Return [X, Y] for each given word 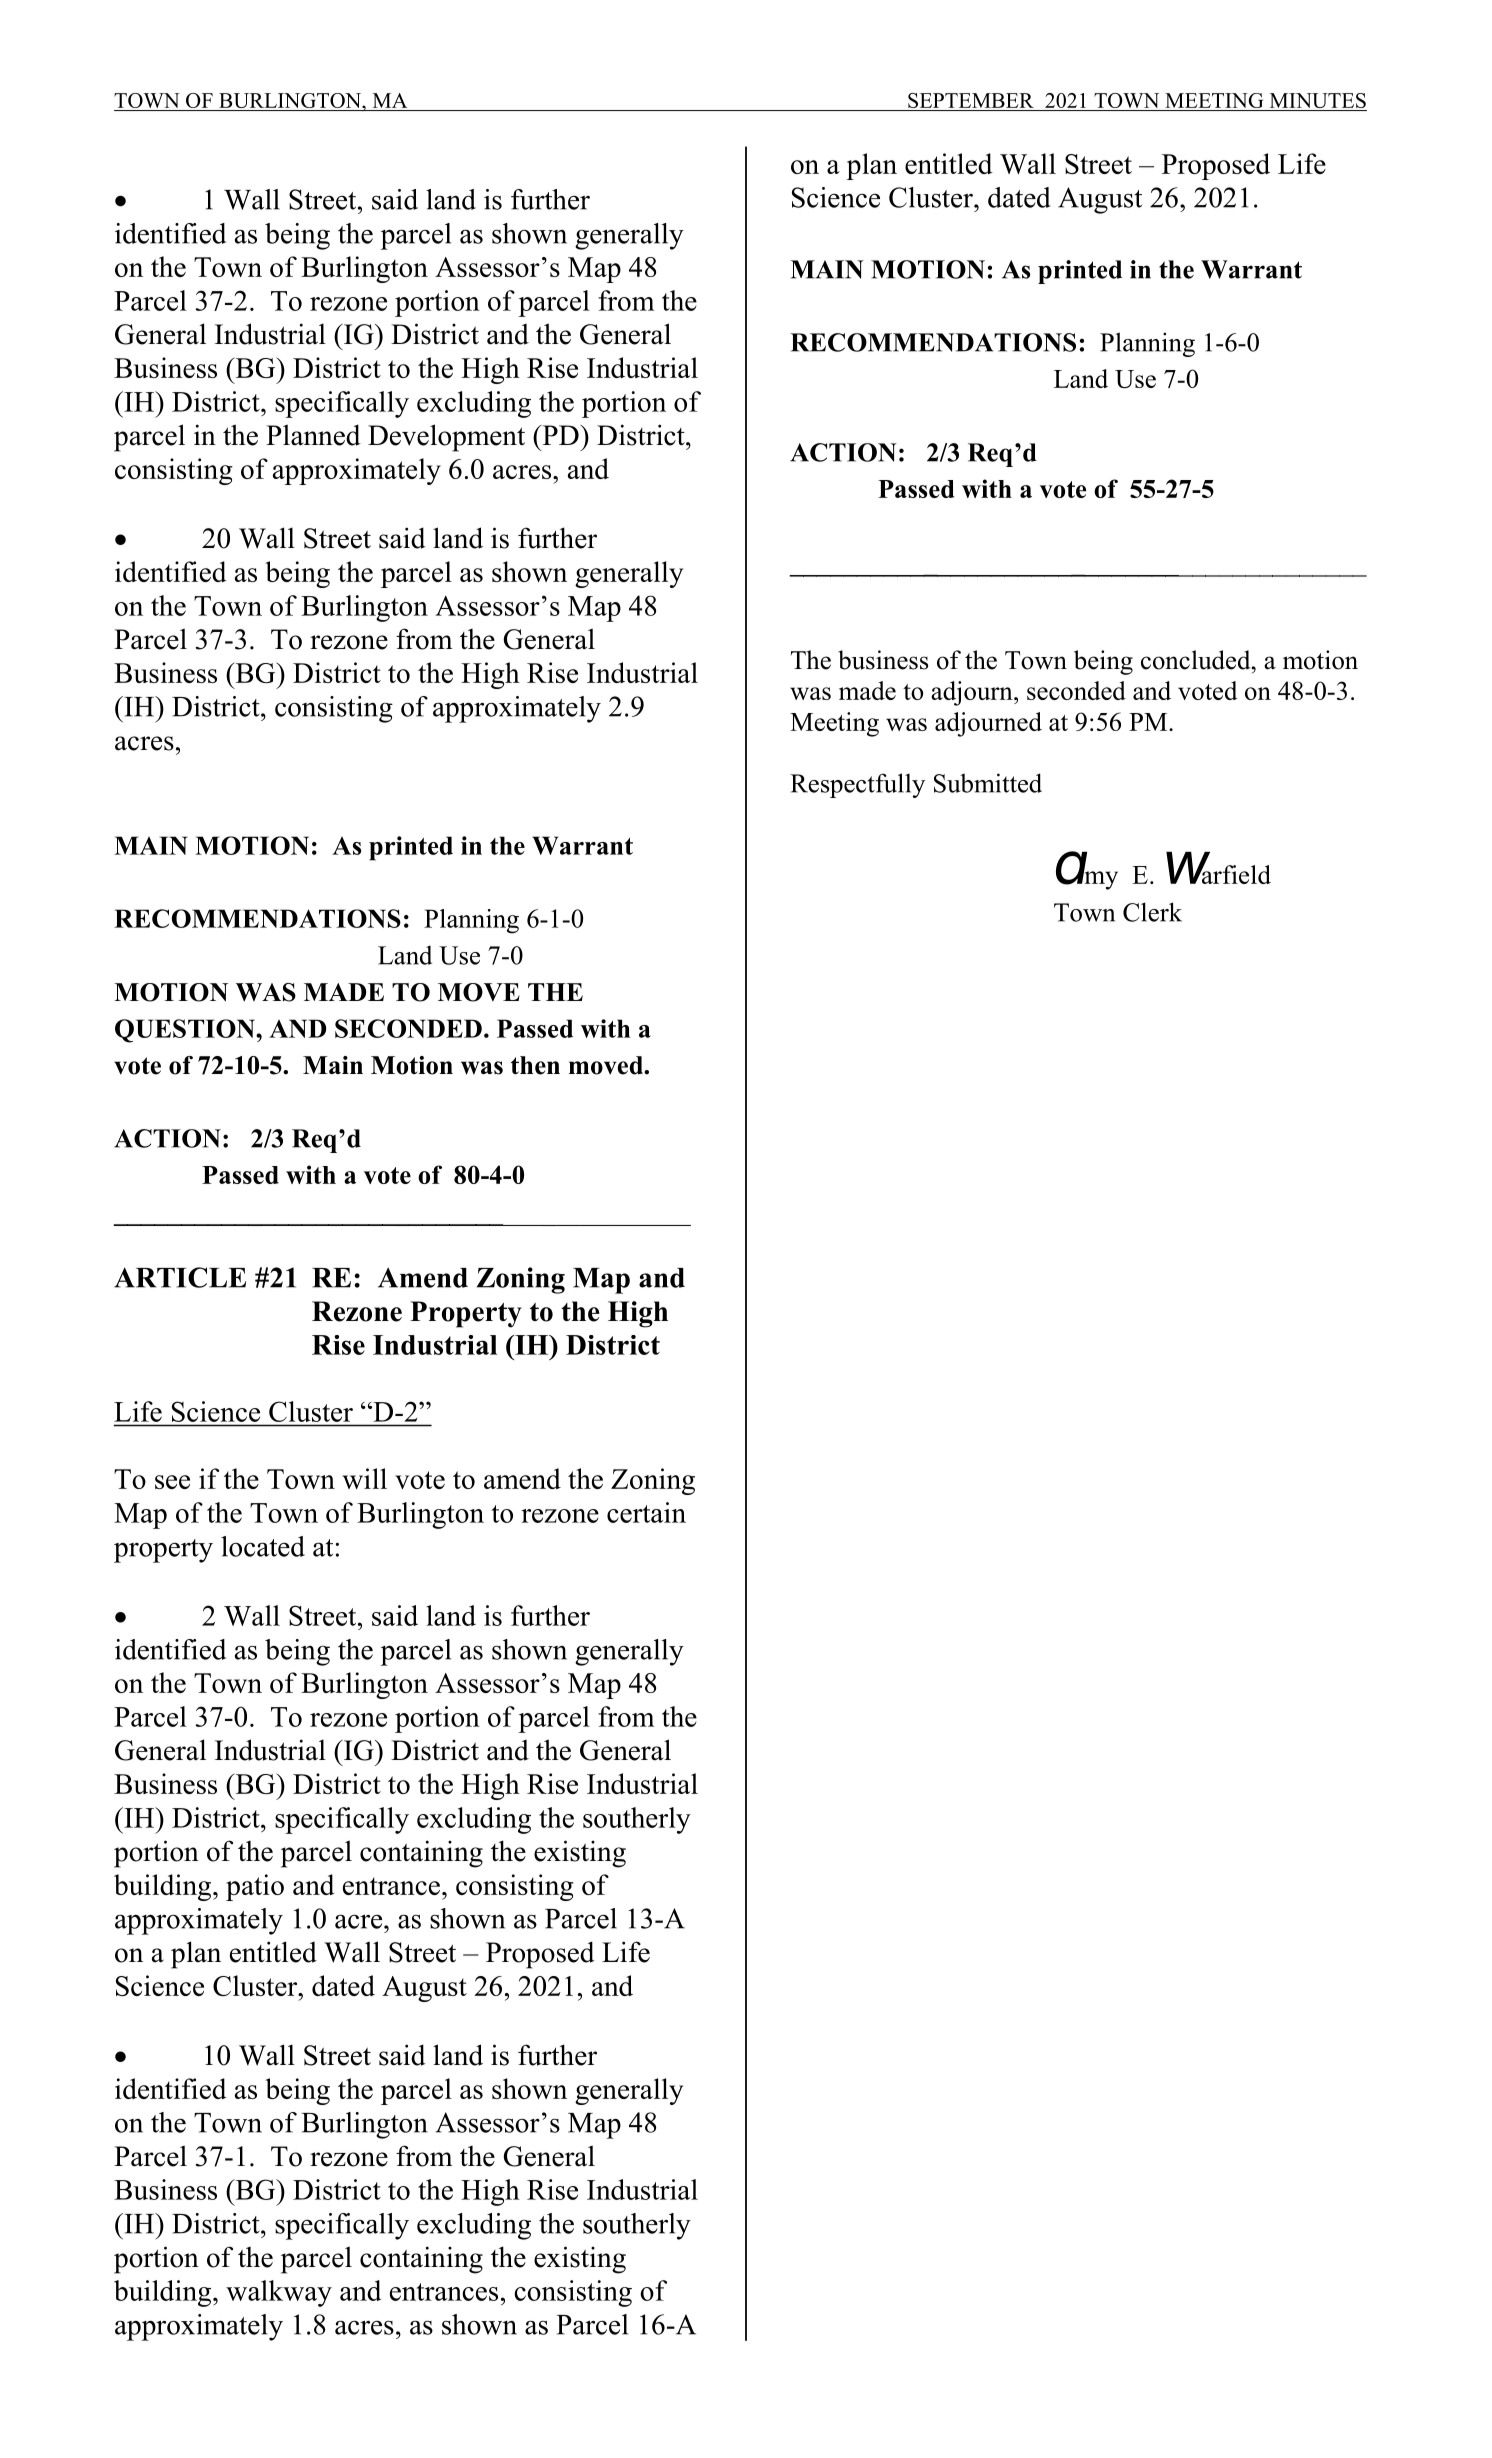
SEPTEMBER [971, 100]
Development [446, 438]
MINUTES [1318, 100]
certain [646, 1512]
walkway [279, 2293]
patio [255, 1887]
